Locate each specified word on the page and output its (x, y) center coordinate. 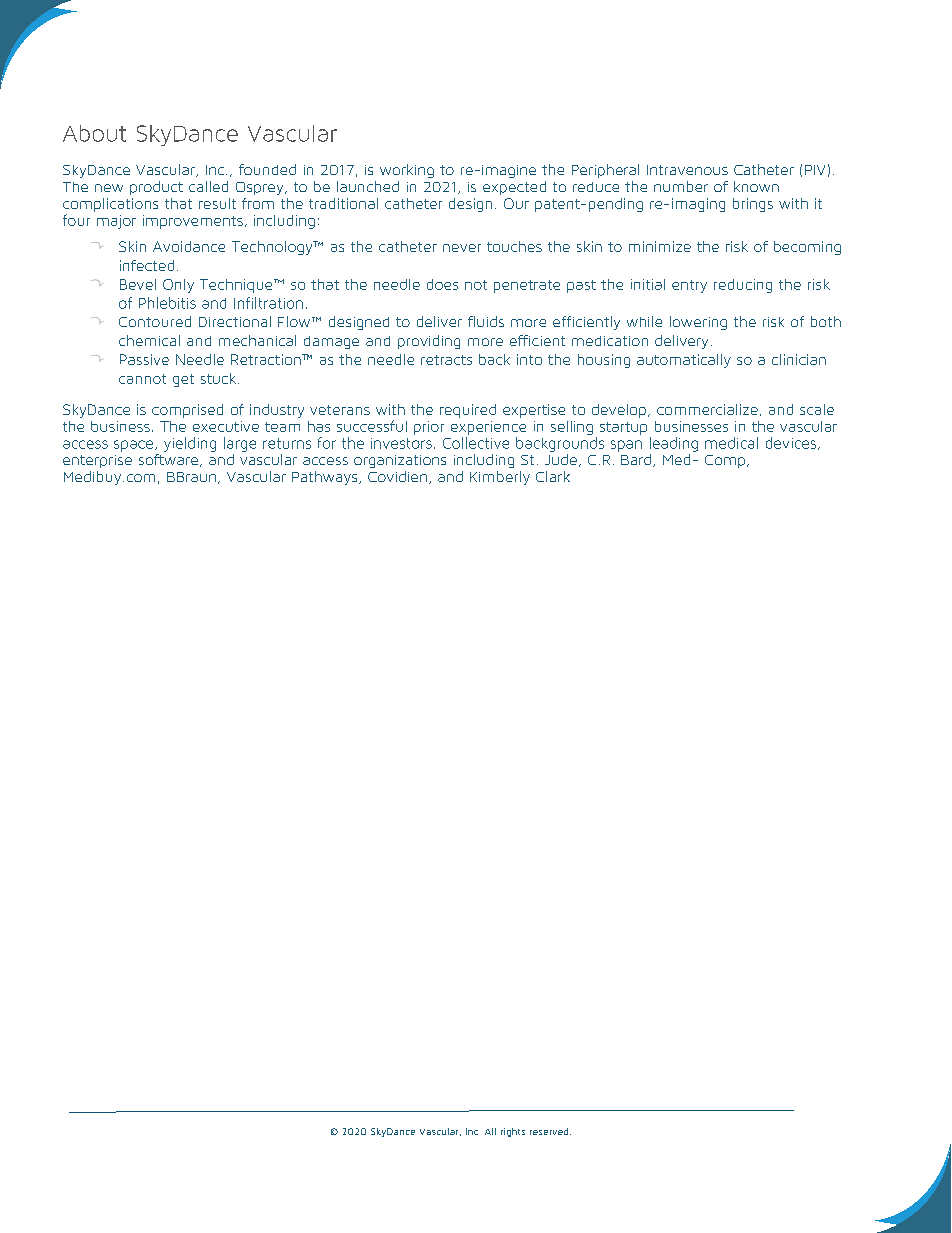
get (183, 380)
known (756, 186)
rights (513, 1132)
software (170, 459)
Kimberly (500, 478)
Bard (636, 459)
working (407, 171)
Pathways (326, 478)
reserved (550, 1131)
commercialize (707, 409)
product (156, 188)
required (468, 411)
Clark (553, 476)
